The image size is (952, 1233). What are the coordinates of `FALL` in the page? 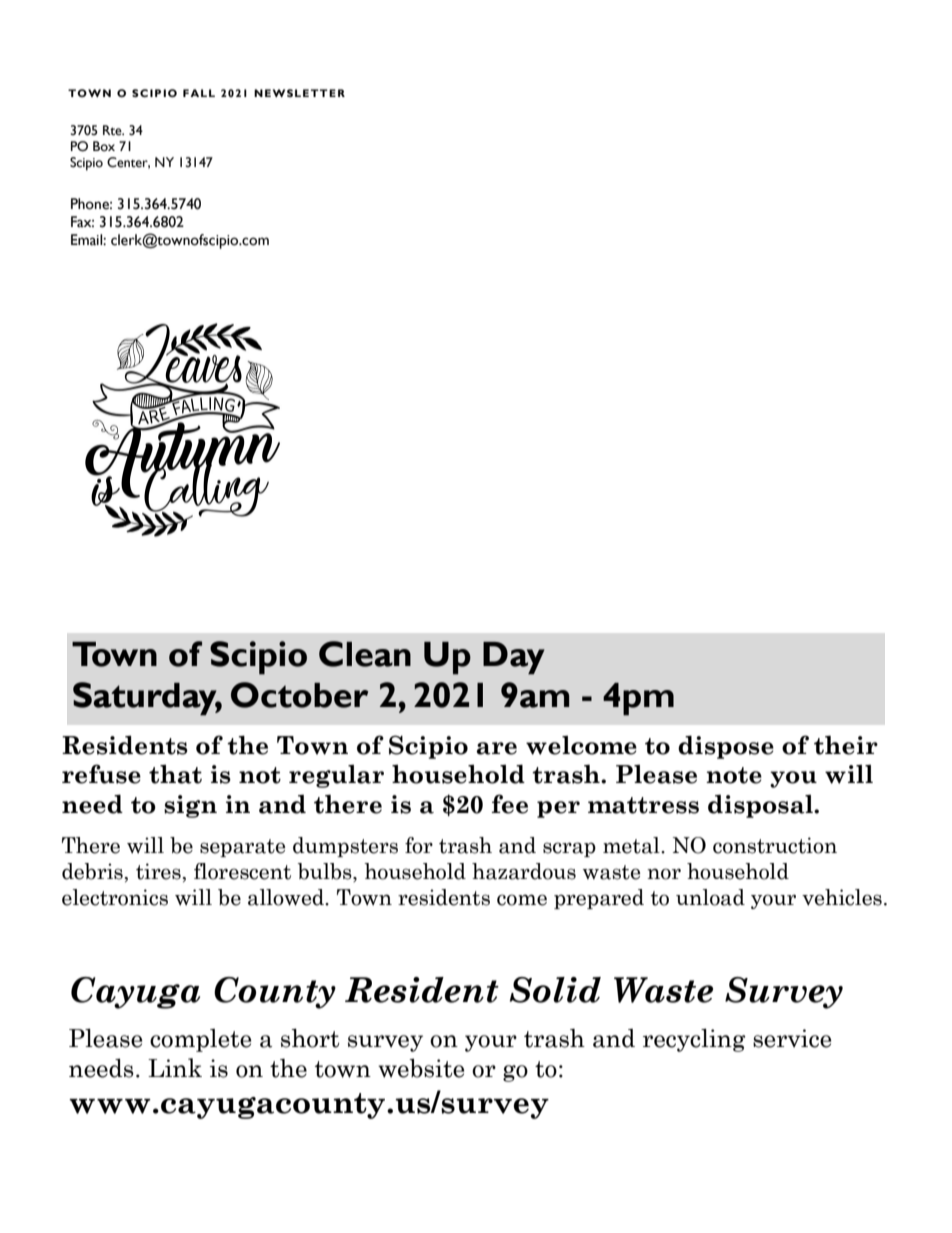 It's located at (199, 93).
